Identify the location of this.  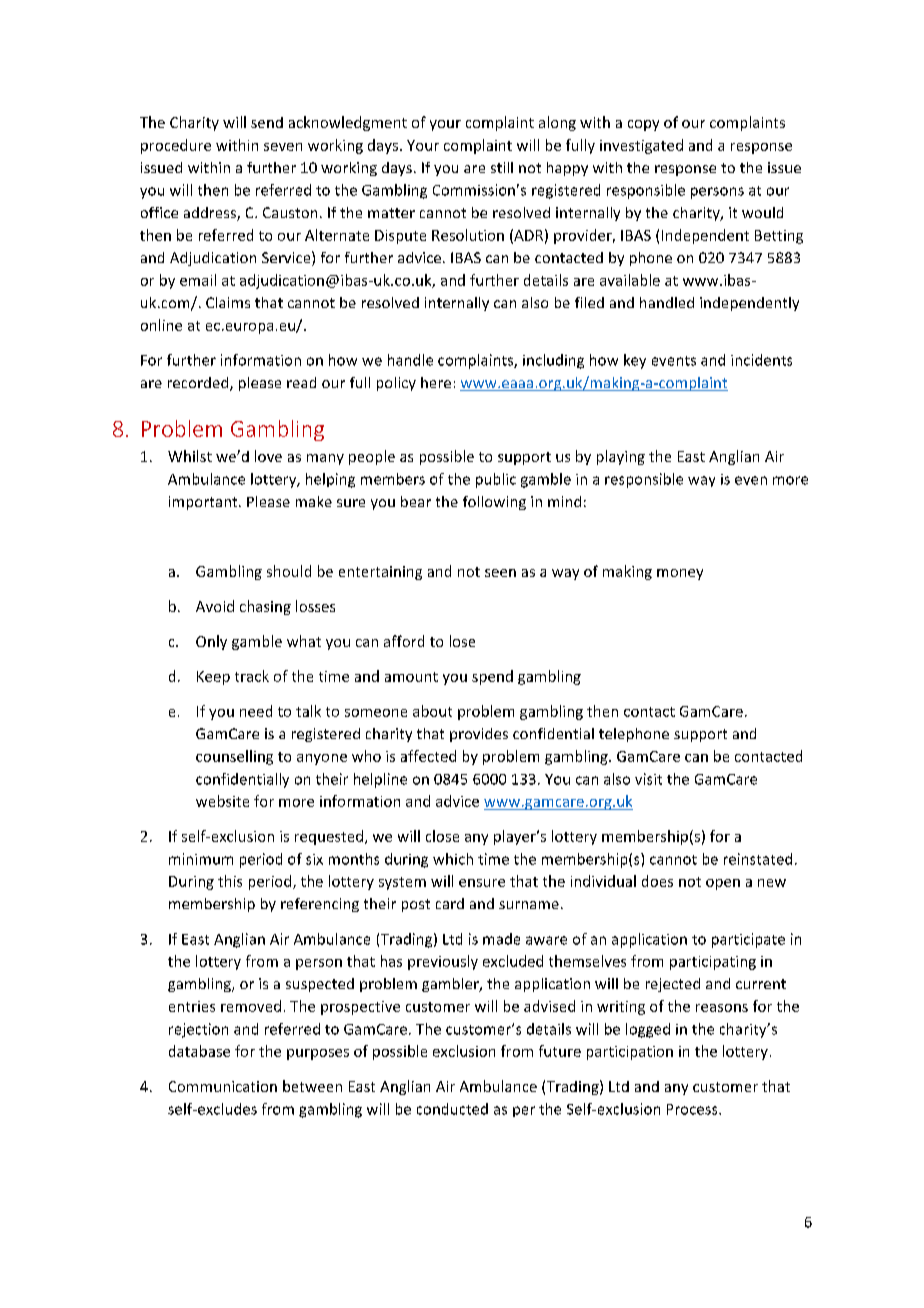
(230, 881).
